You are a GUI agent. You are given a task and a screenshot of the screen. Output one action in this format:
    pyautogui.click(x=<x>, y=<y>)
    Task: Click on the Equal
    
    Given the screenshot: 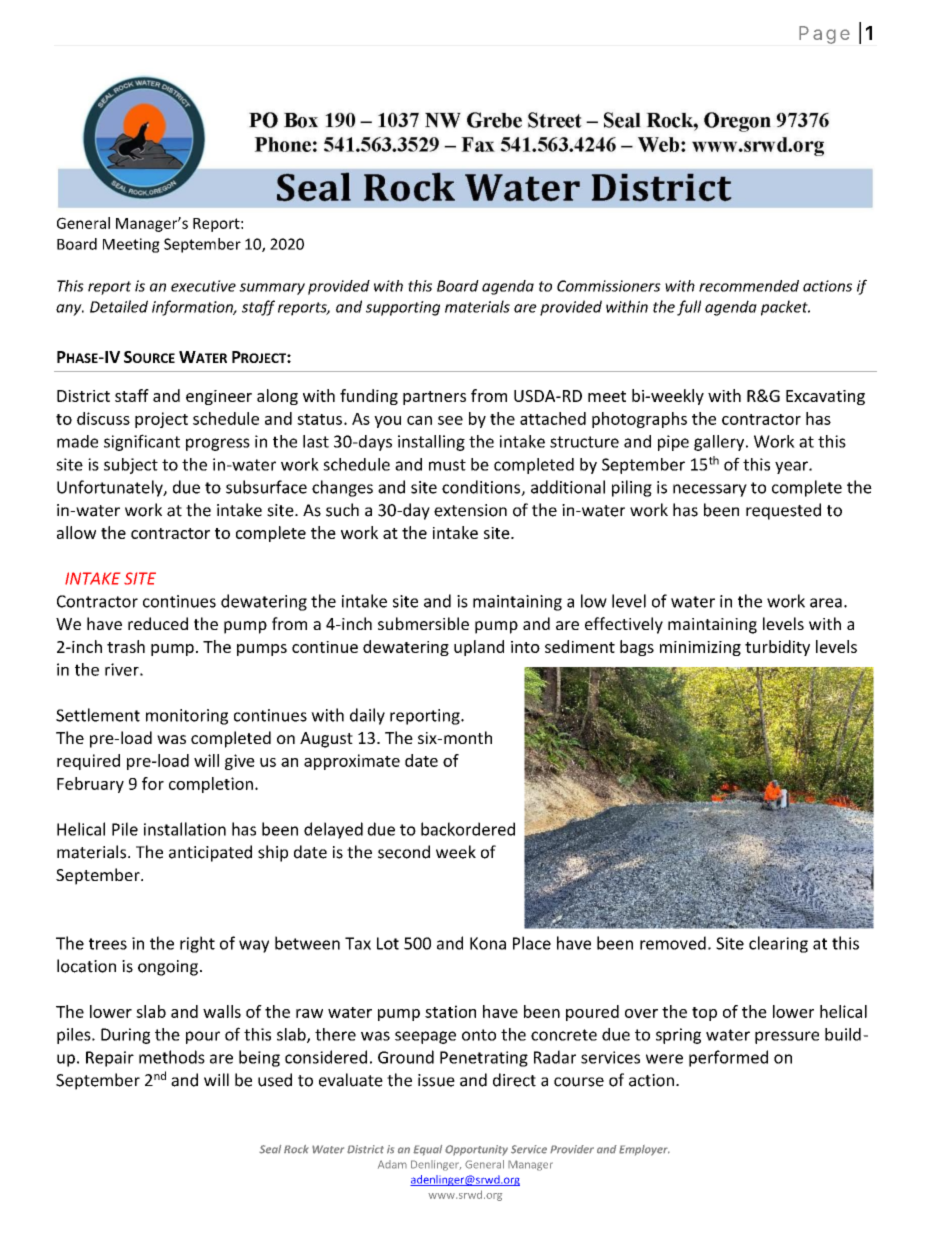 What is the action you would take?
    pyautogui.click(x=427, y=1150)
